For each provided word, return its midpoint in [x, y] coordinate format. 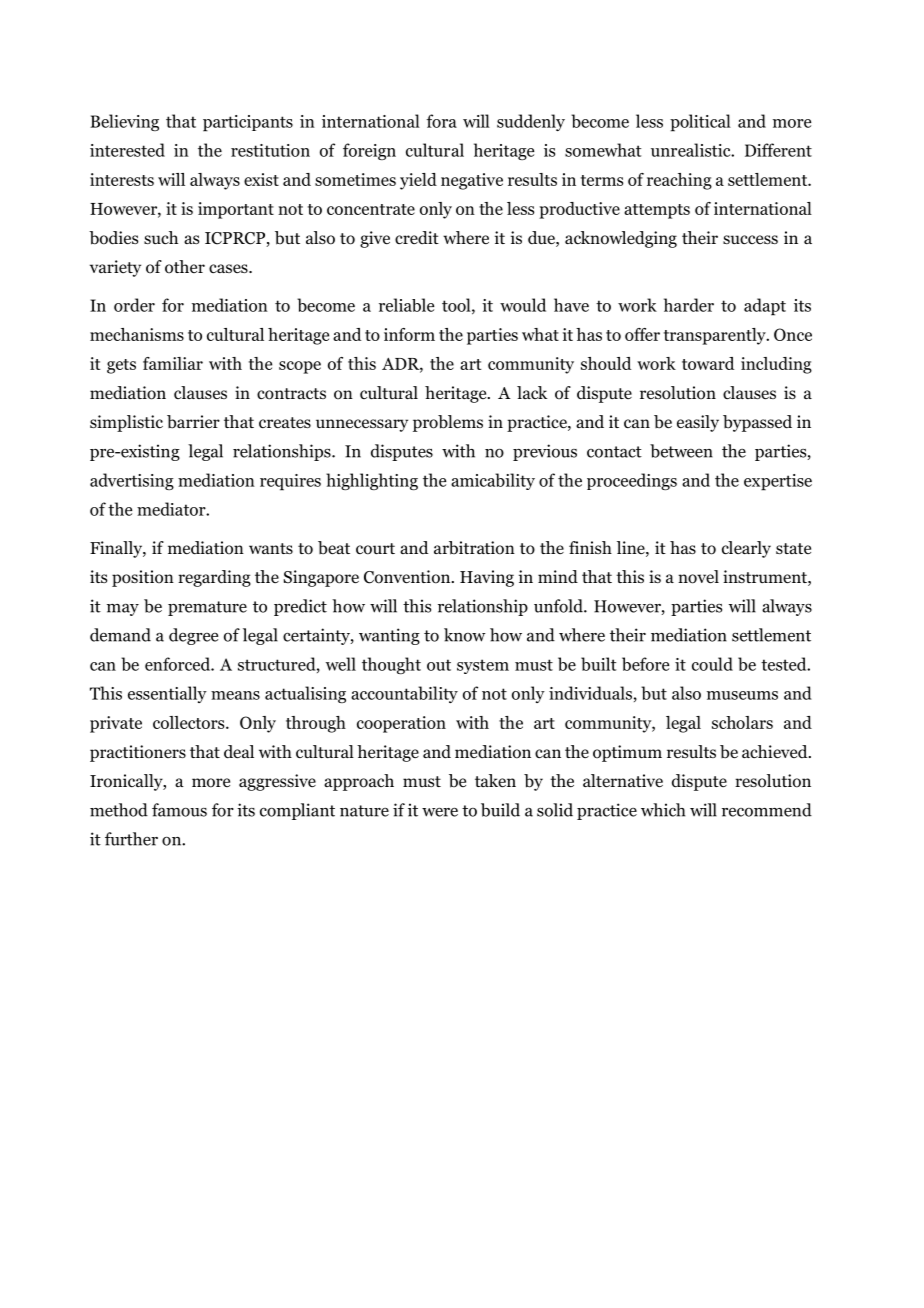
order [134, 305]
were [440, 812]
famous [179, 810]
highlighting [372, 481]
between [681, 451]
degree [193, 636]
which [663, 810]
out [439, 665]
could [712, 664]
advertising [132, 481]
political [700, 123]
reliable [406, 305]
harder [689, 305]
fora [441, 121]
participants [248, 123]
